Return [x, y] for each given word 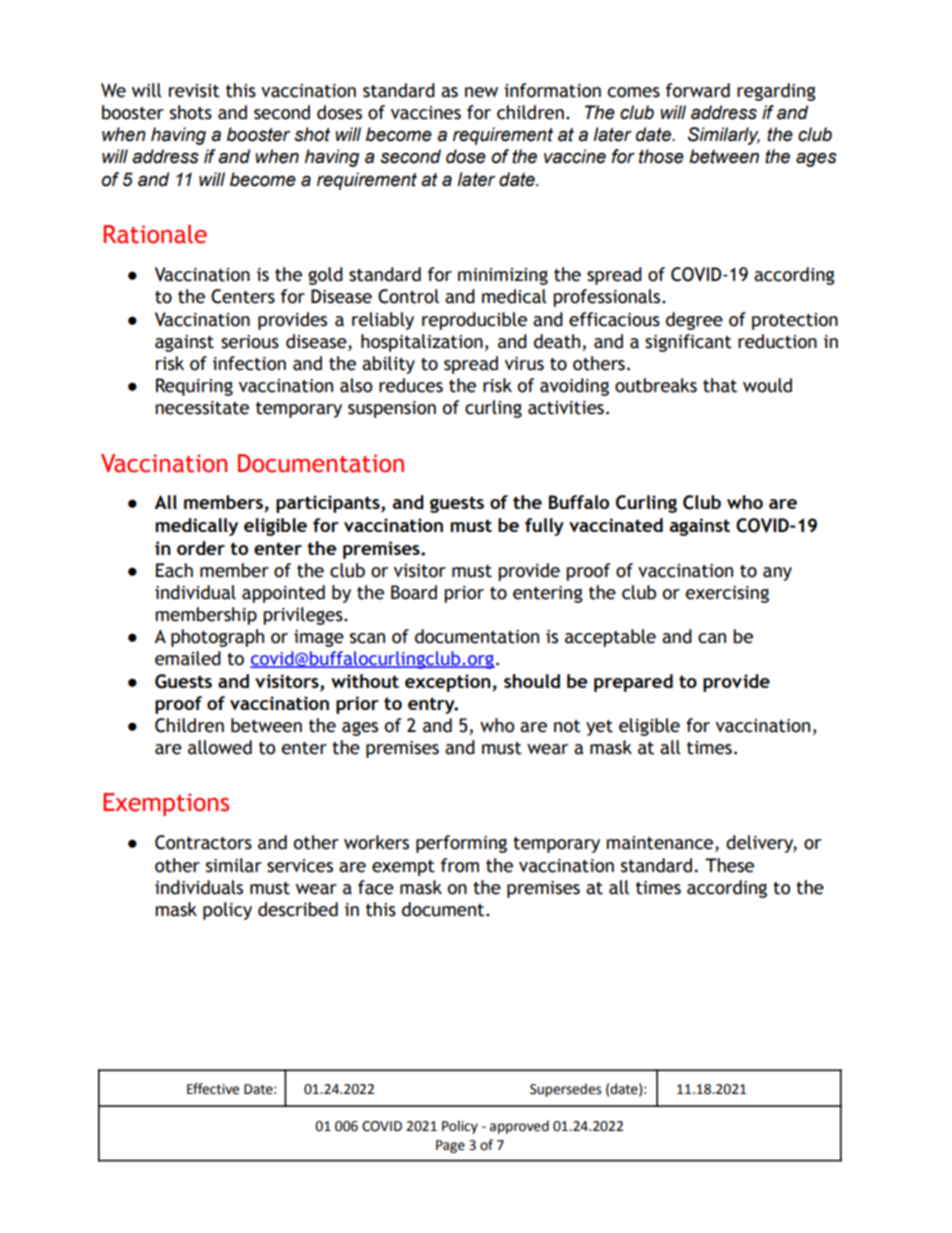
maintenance [661, 844]
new [481, 92]
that [720, 385]
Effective [213, 1089]
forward [698, 90]
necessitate [202, 408]
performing [461, 844]
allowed [220, 747]
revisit [194, 91]
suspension [392, 409]
